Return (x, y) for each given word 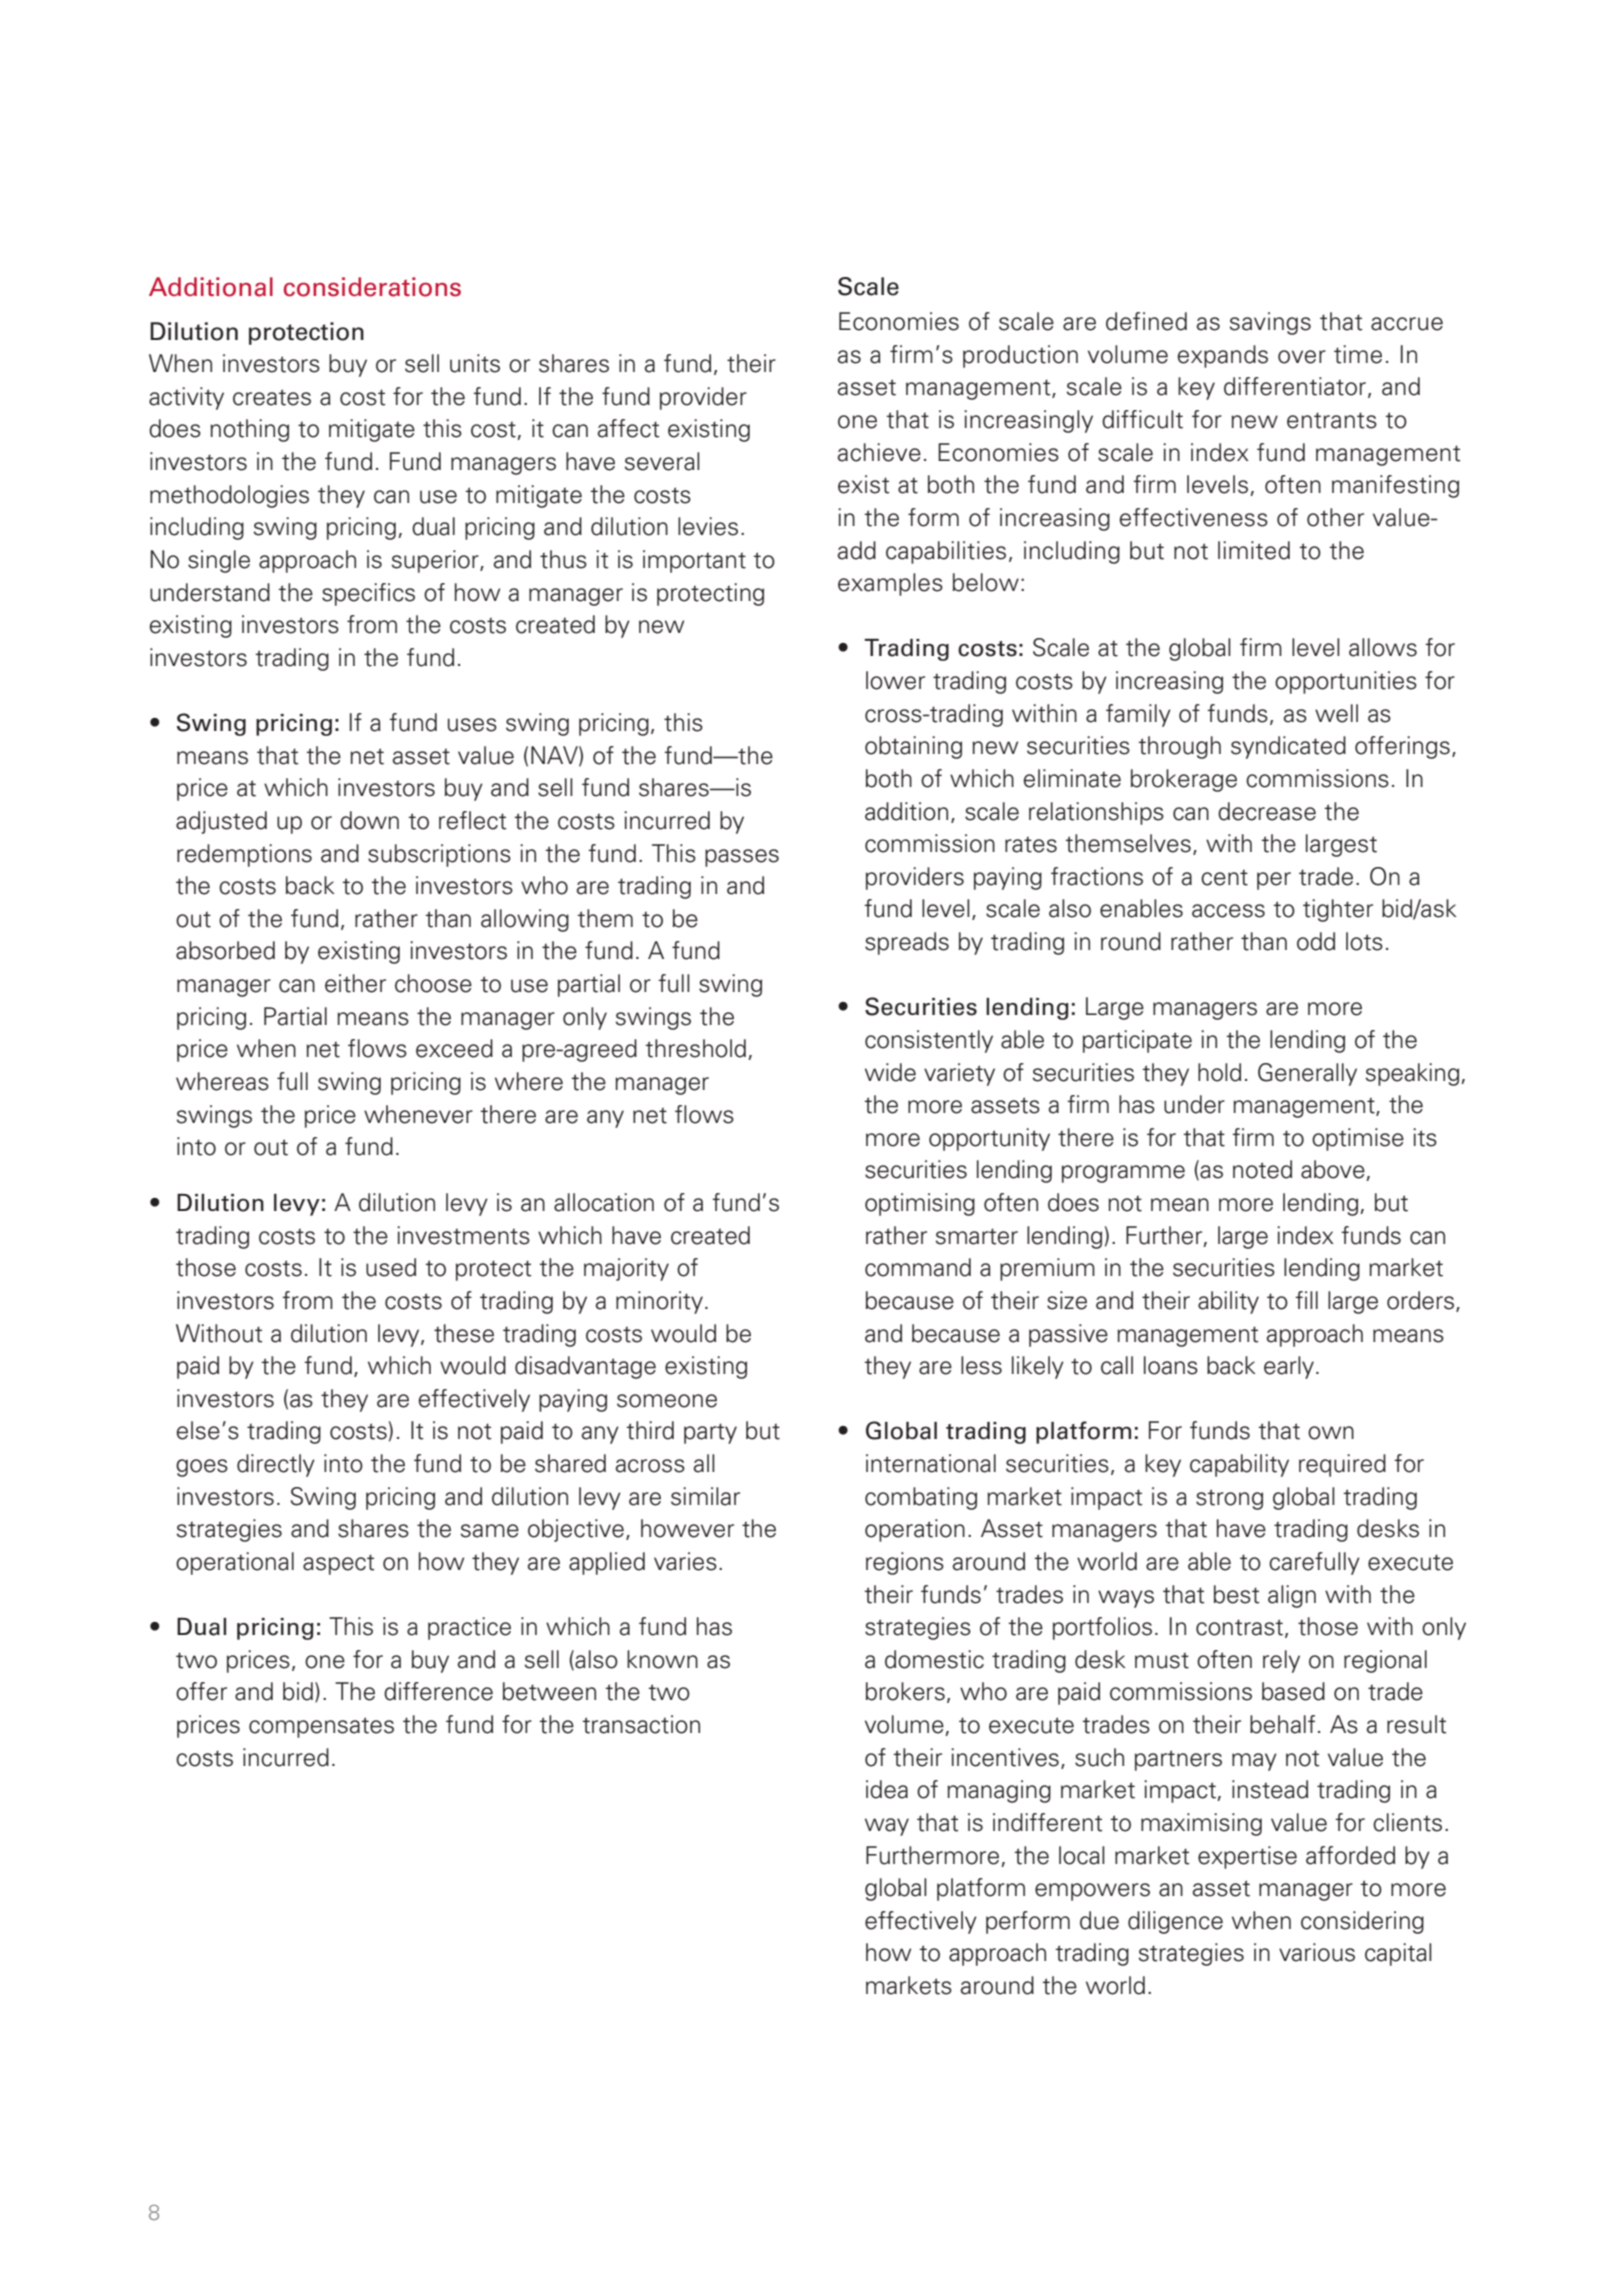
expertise (1247, 1857)
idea (887, 1789)
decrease (1267, 811)
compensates (321, 1727)
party (710, 1433)
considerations (372, 287)
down (369, 820)
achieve (879, 452)
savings (1270, 323)
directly (276, 1465)
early (1289, 1367)
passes (742, 858)
